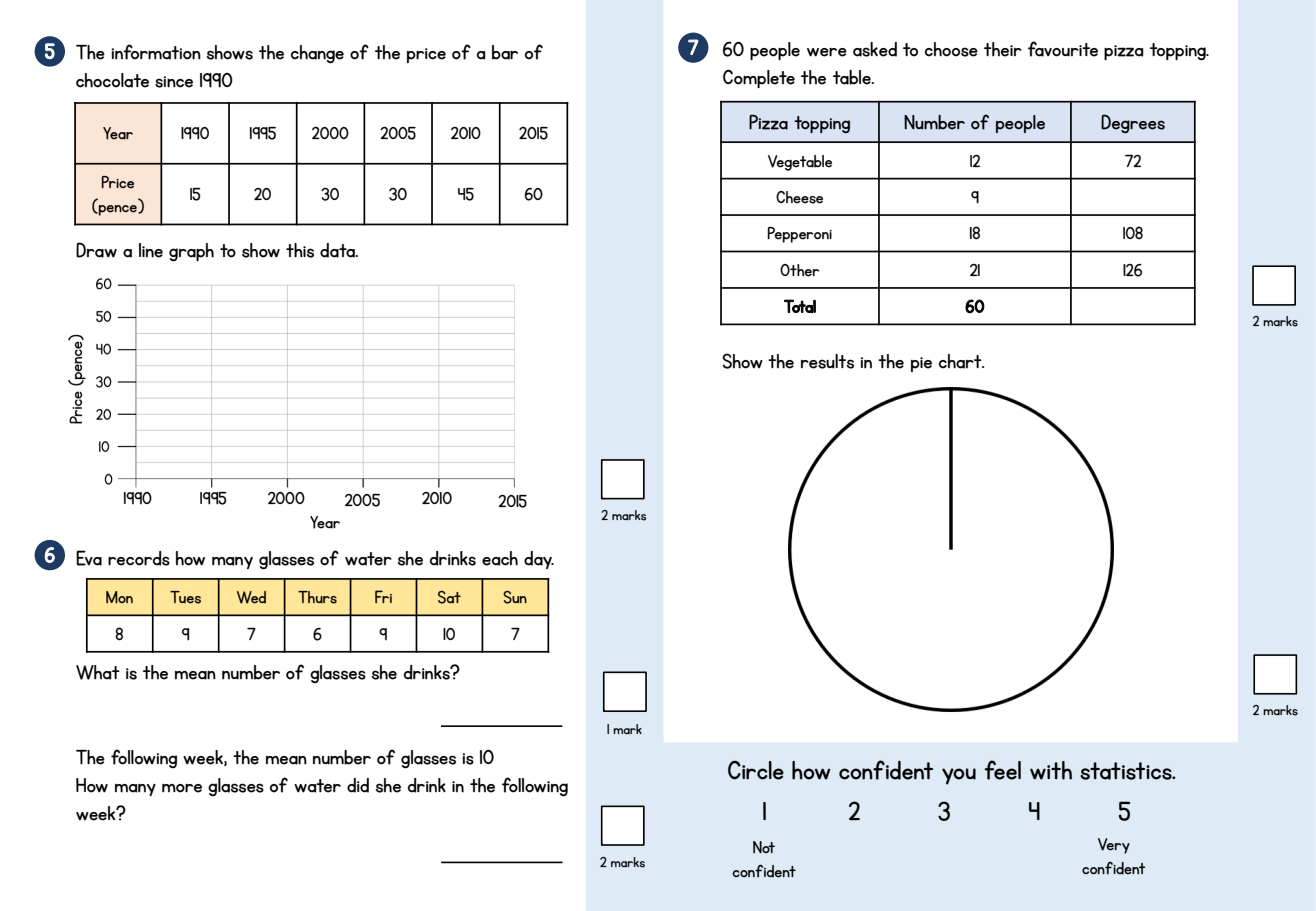 This screenshot has width=1316, height=911. What do you see at coordinates (182, 788) in the screenshot?
I see `more` at bounding box center [182, 788].
